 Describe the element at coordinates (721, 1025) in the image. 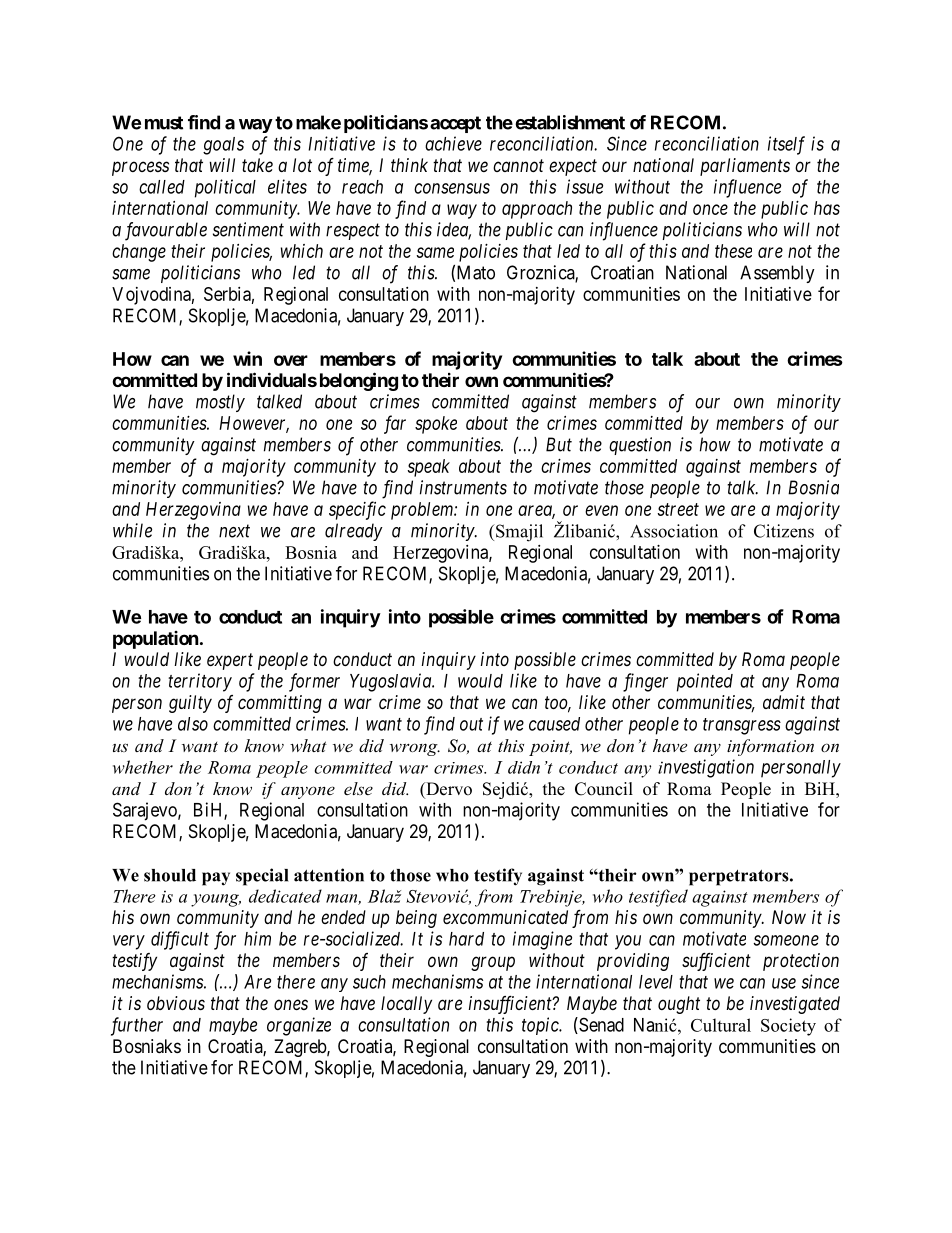

I see `Cultural` at that location.
